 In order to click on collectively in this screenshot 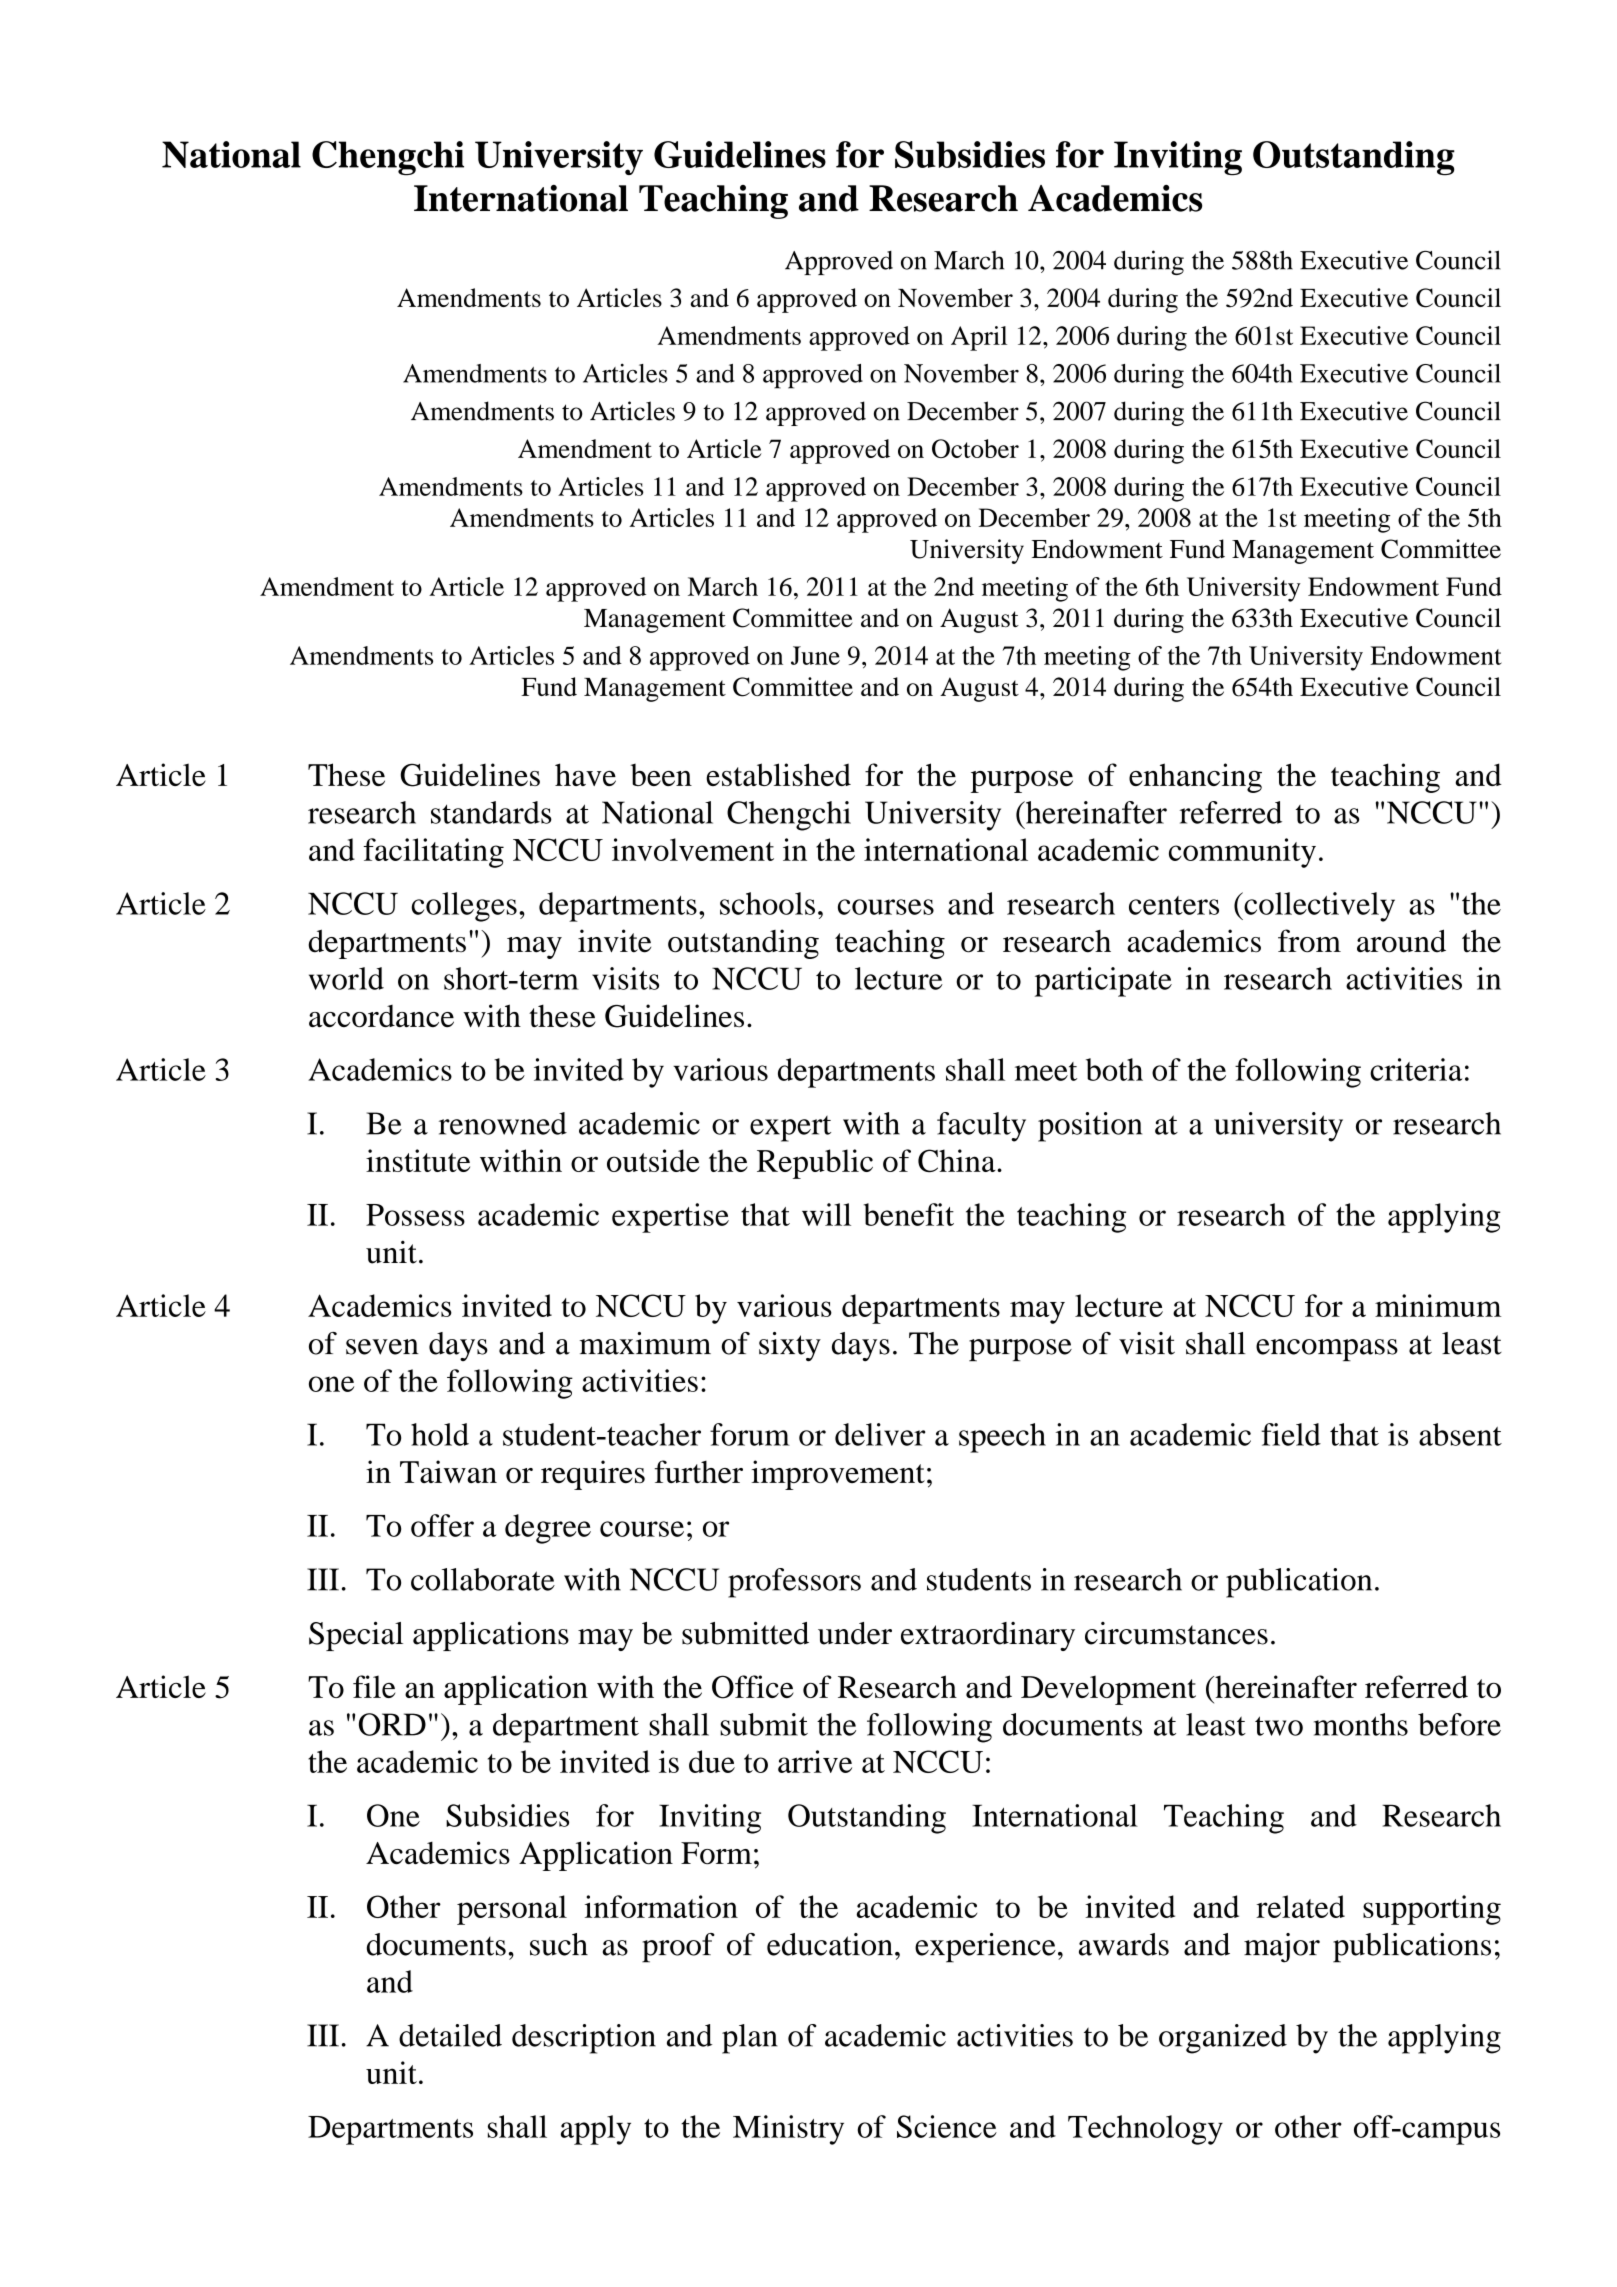, I will do `click(1318, 907)`.
